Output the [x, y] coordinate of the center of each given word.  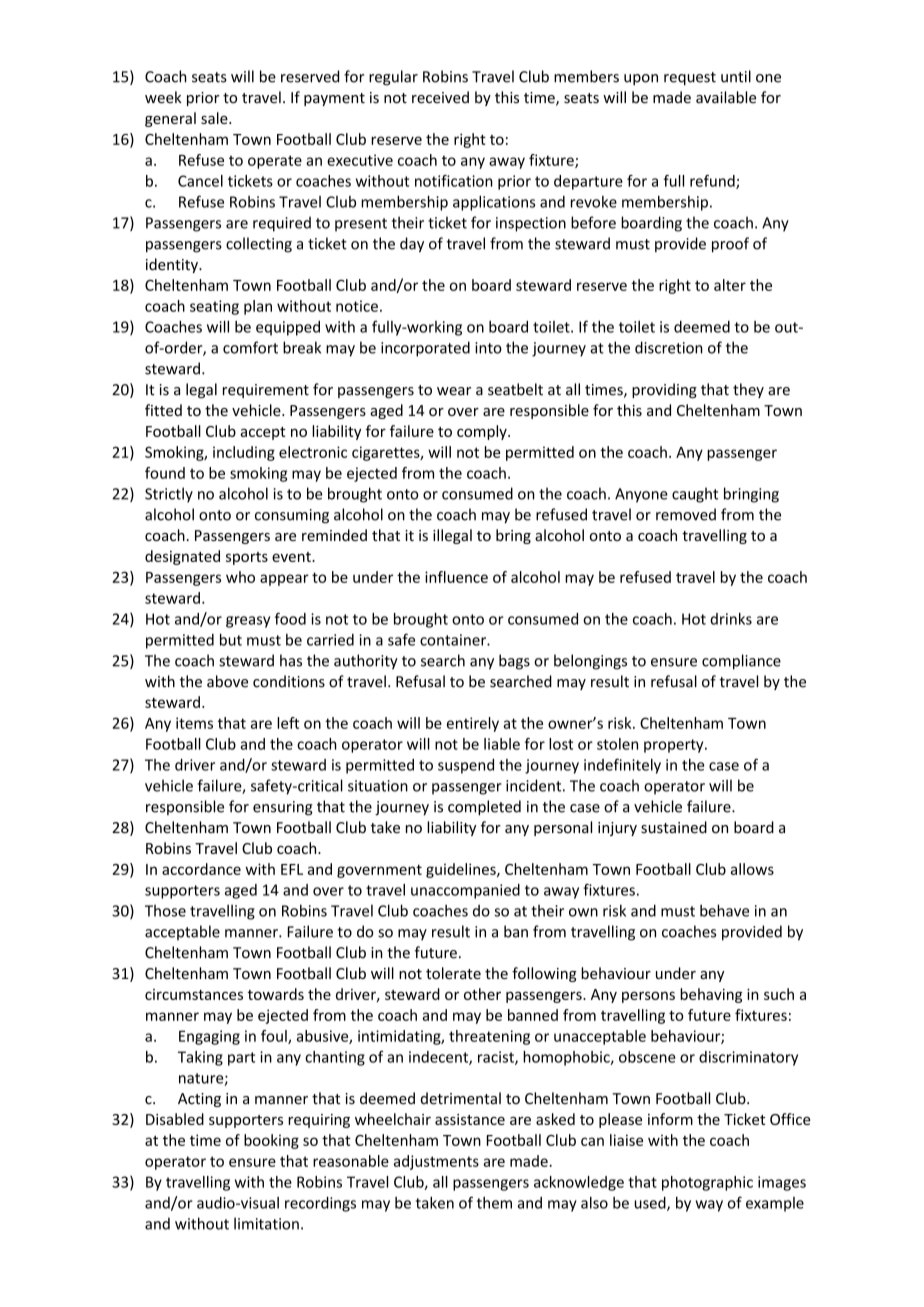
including [244, 453]
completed [484, 808]
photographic [707, 1183]
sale [215, 118]
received [440, 97]
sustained [674, 827]
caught [695, 495]
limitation [266, 1223]
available [726, 97]
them [494, 1203]
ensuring [283, 808]
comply [483, 432]
